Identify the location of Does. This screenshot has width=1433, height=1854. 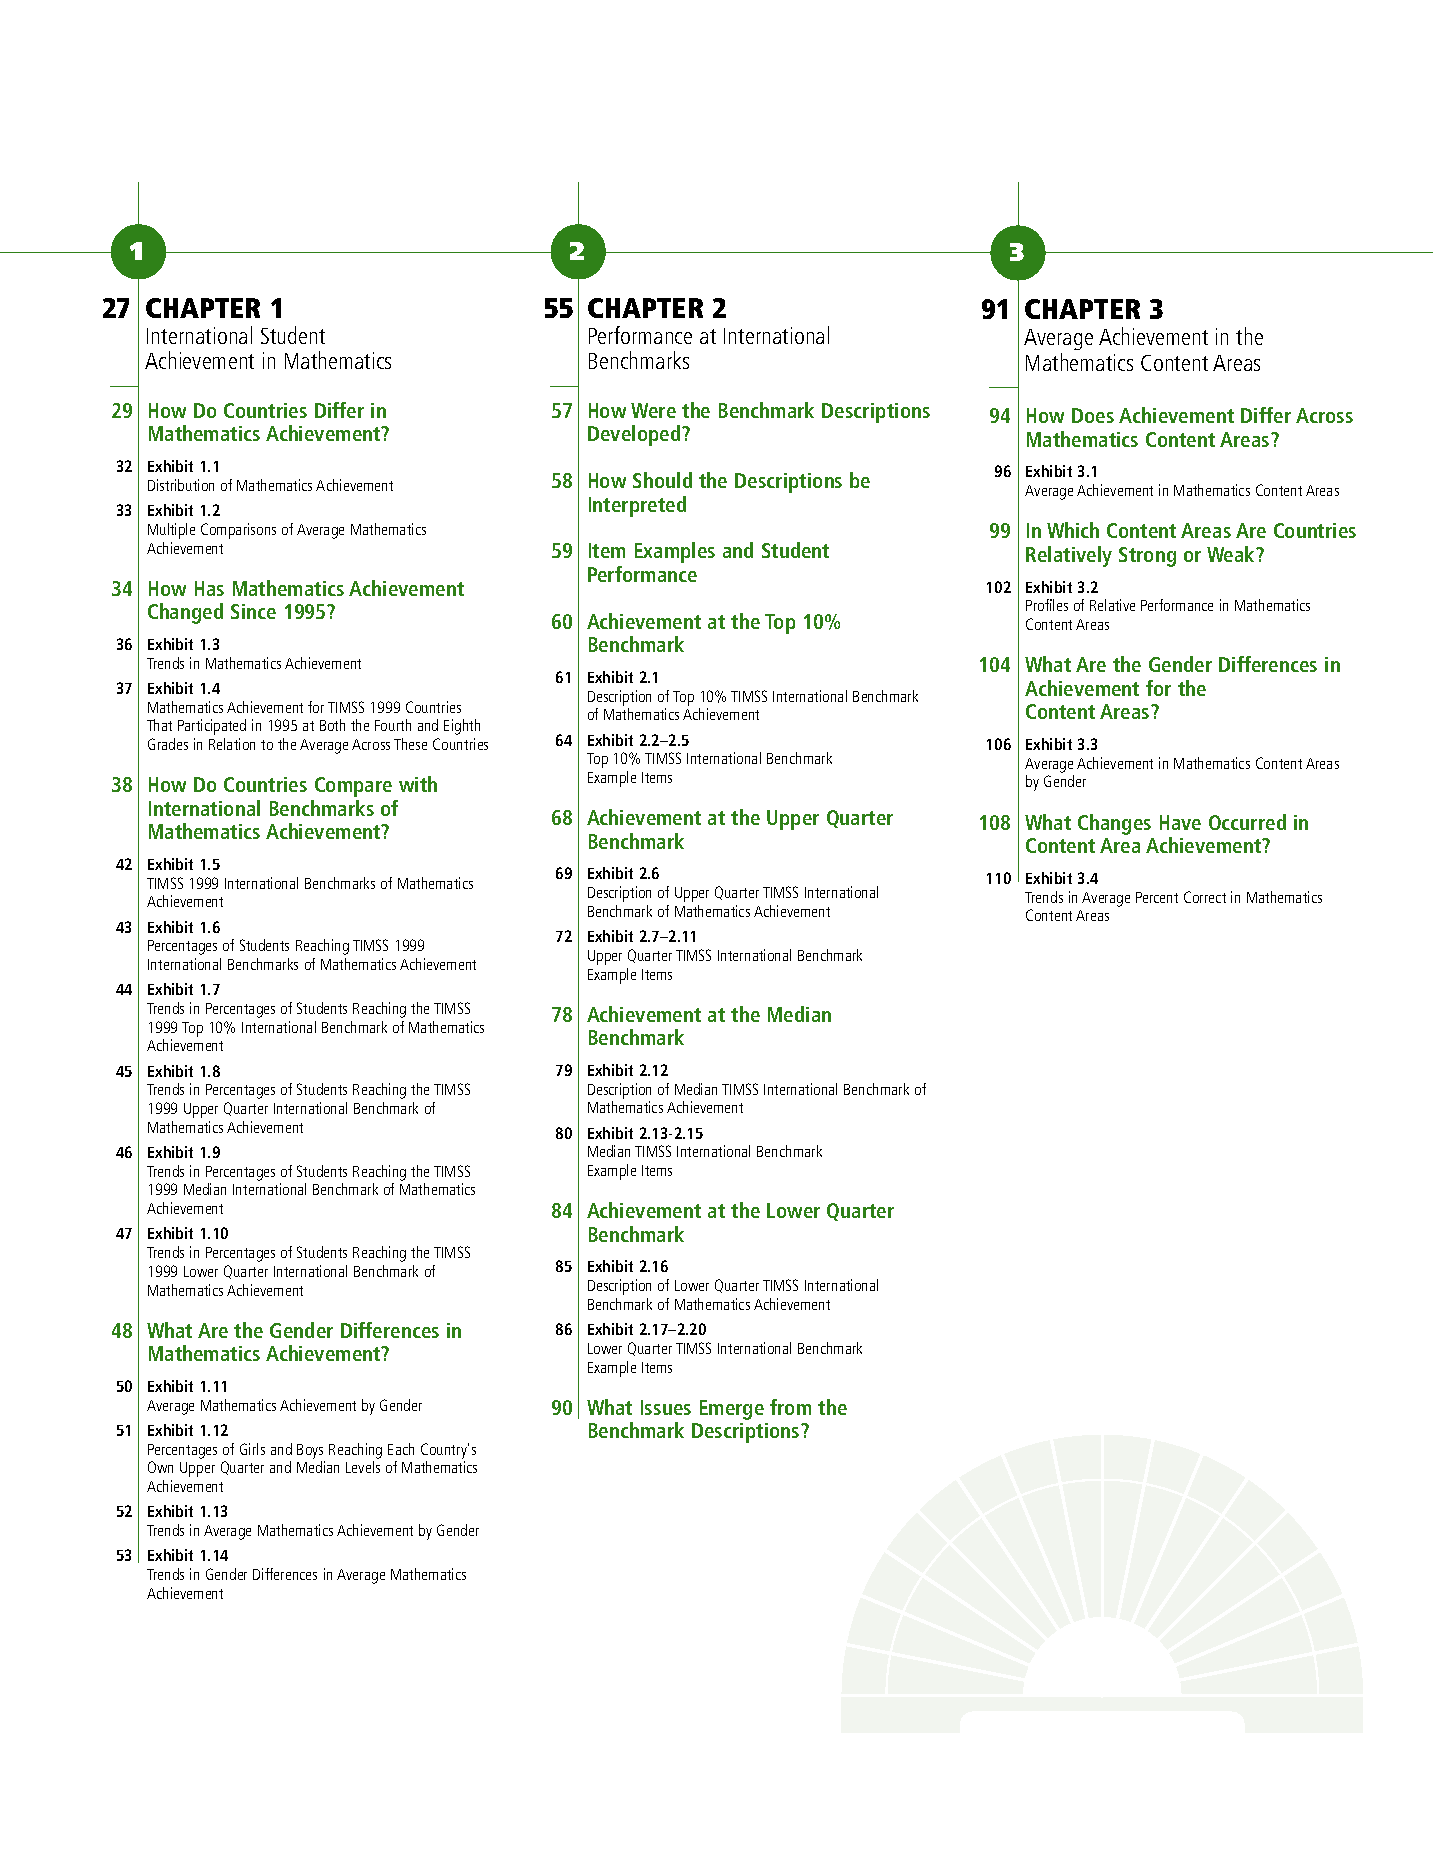
(1093, 415).
